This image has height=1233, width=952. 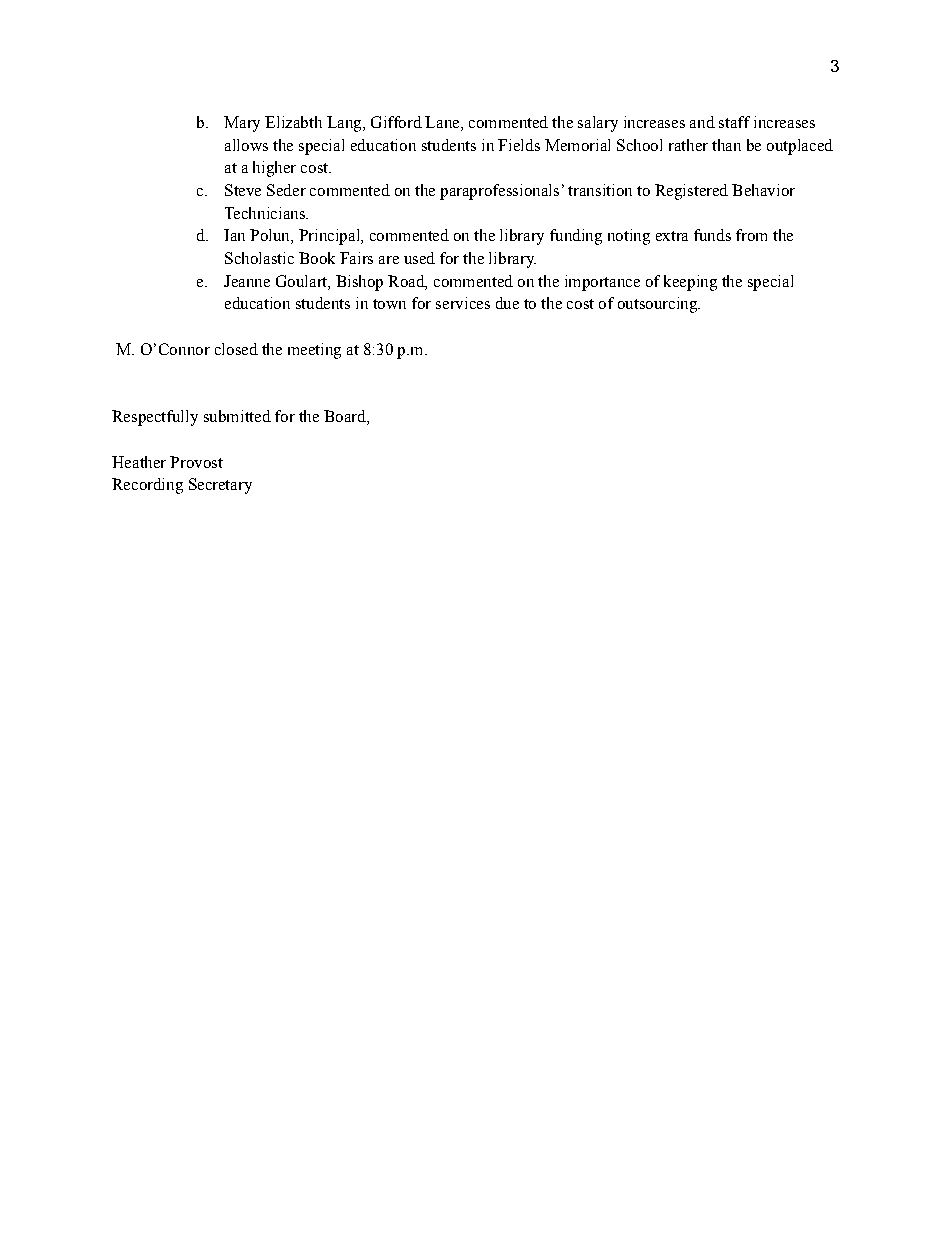 I want to click on Technicians, so click(x=266, y=213).
